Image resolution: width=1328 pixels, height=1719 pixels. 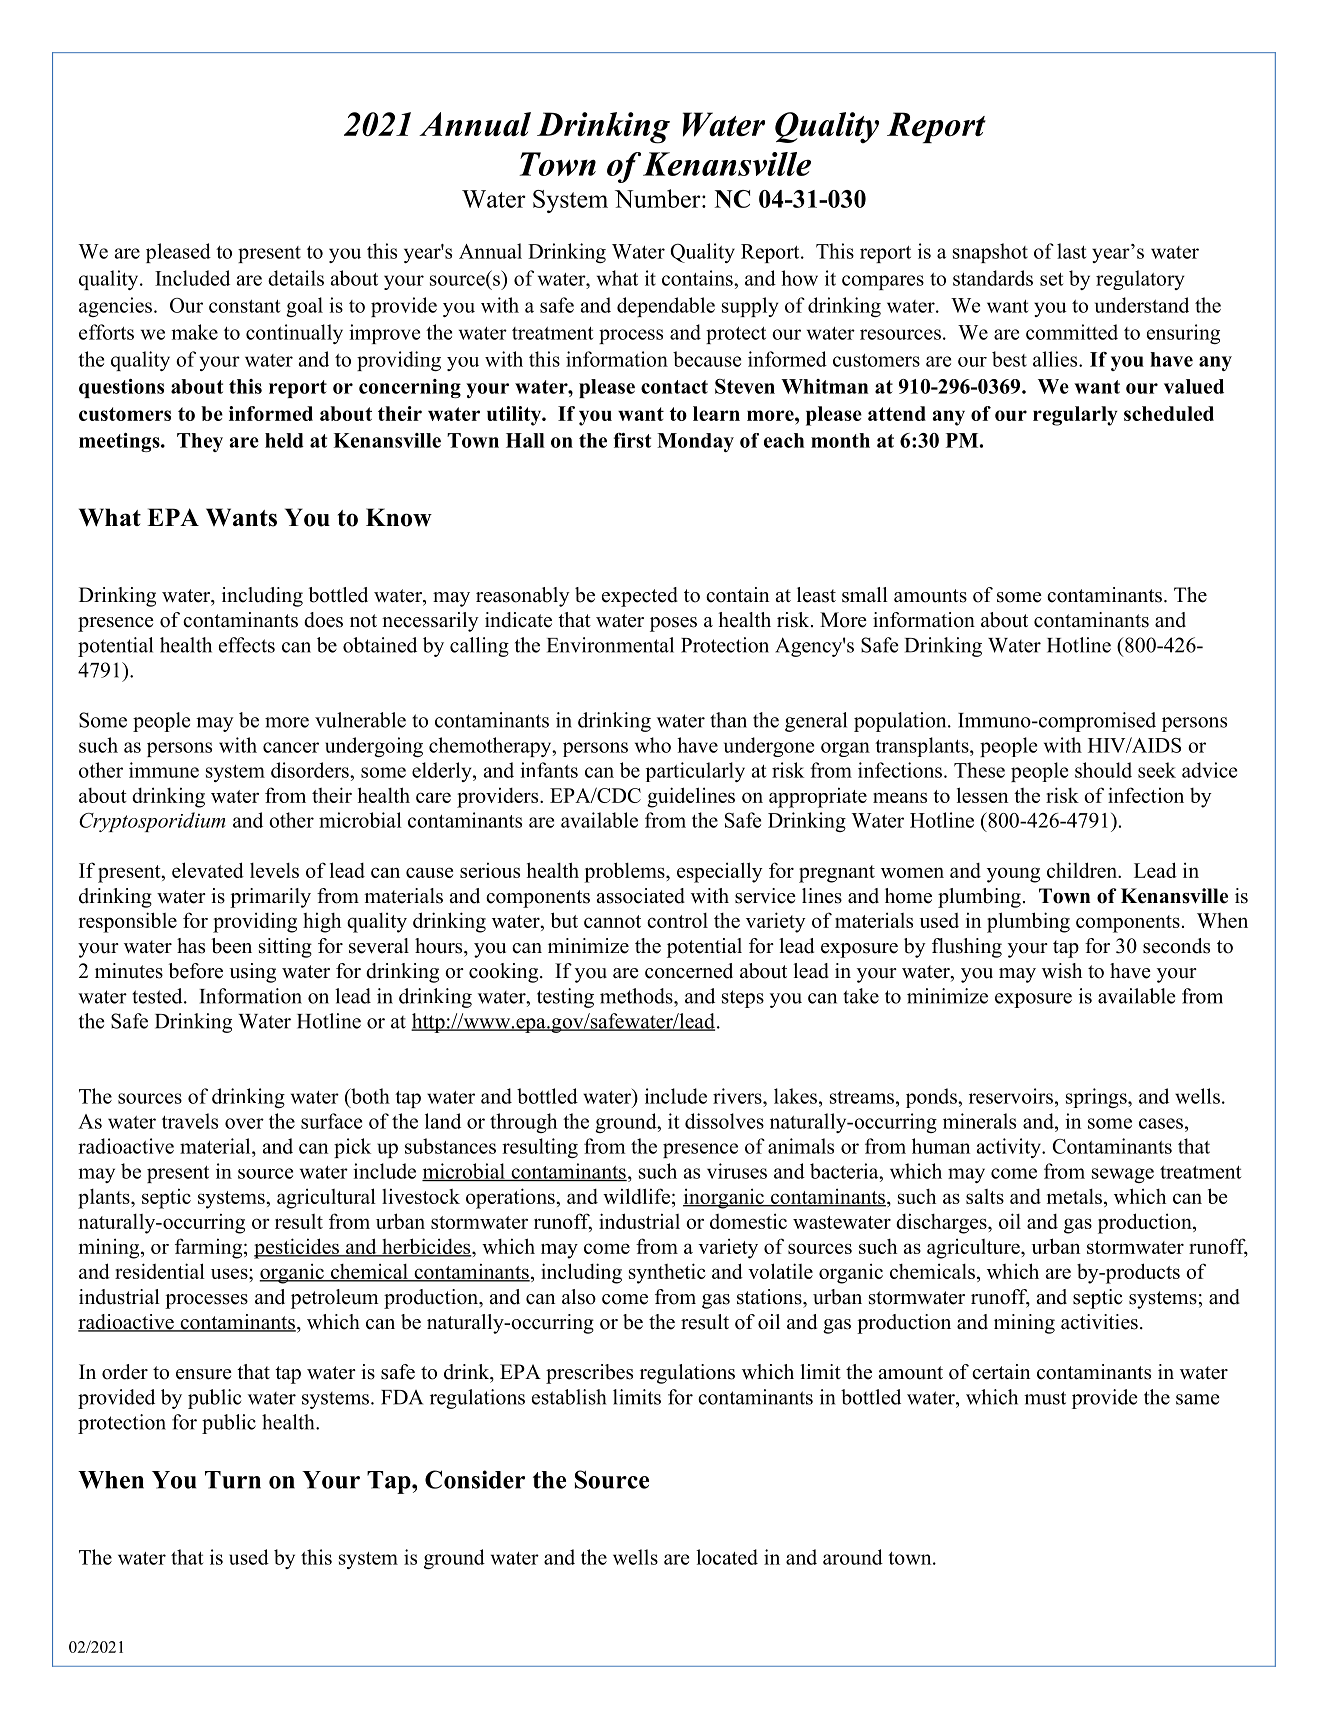 I want to click on expected, so click(x=640, y=597).
